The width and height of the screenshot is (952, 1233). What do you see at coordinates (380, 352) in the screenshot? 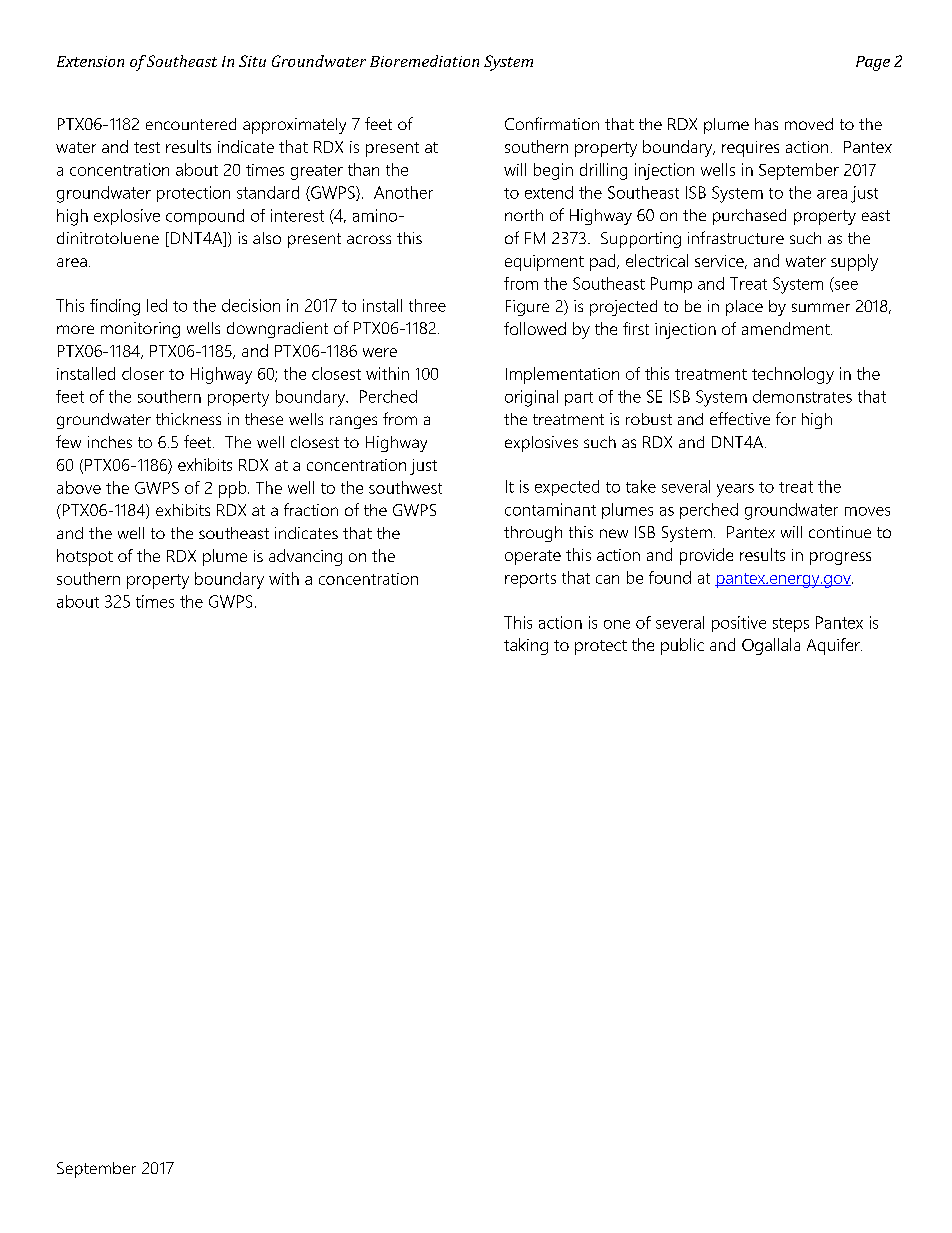
I see `were` at bounding box center [380, 352].
